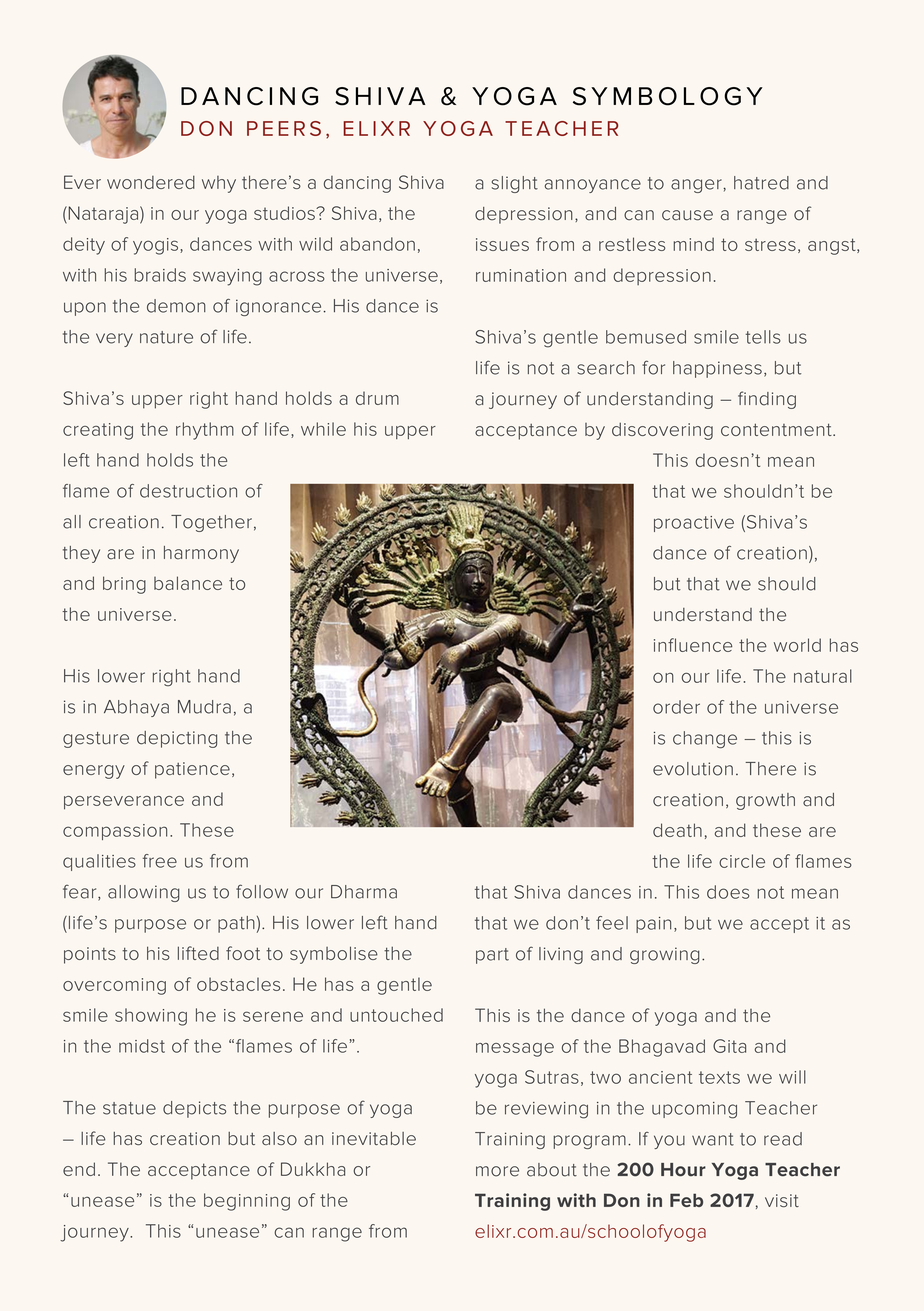  I want to click on free, so click(160, 861).
